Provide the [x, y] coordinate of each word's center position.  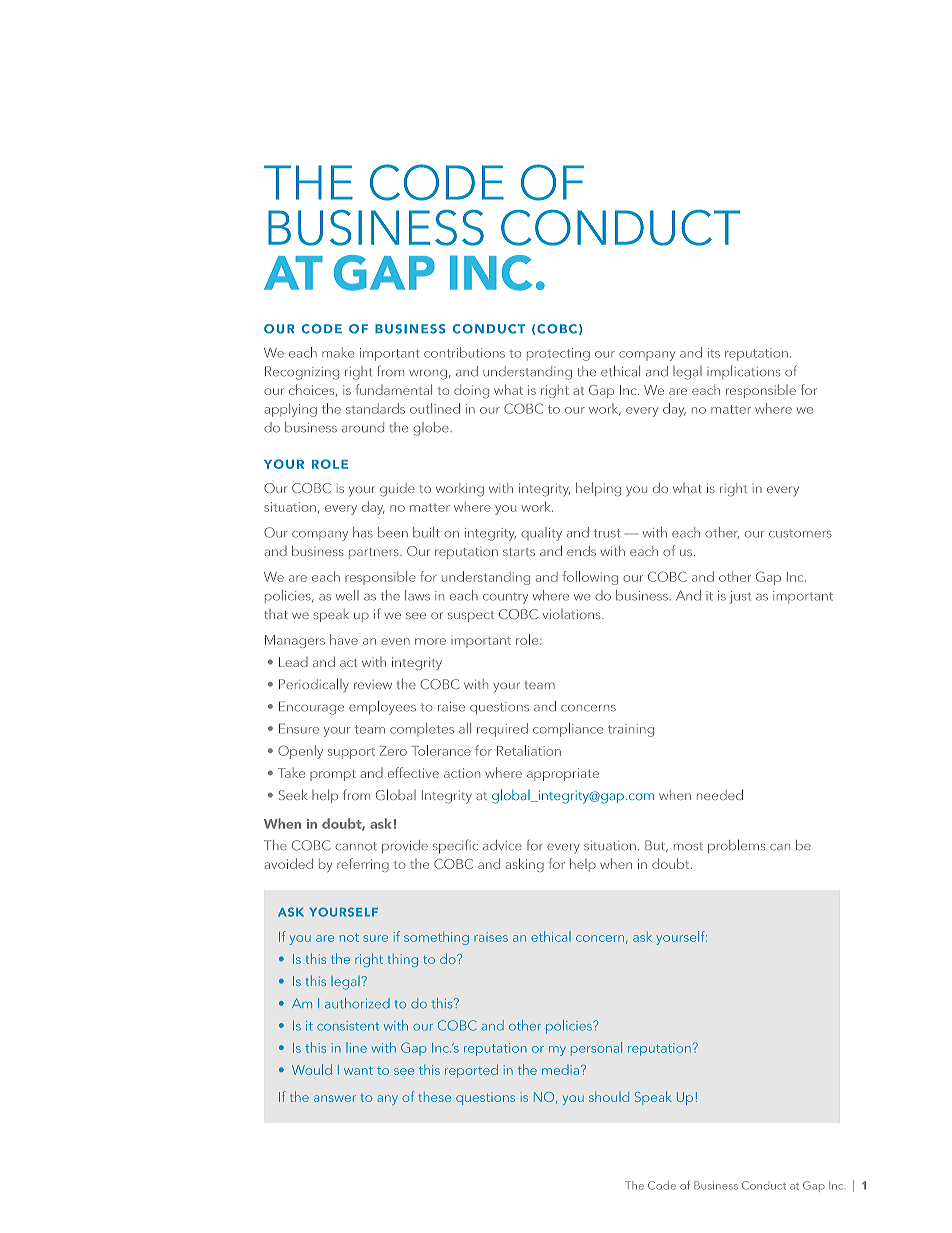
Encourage [311, 708]
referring [363, 865]
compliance [568, 730]
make [338, 352]
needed [720, 794]
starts [519, 552]
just [740, 597]
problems [736, 846]
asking [525, 865]
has [363, 532]
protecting [558, 354]
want [358, 1071]
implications [743, 372]
